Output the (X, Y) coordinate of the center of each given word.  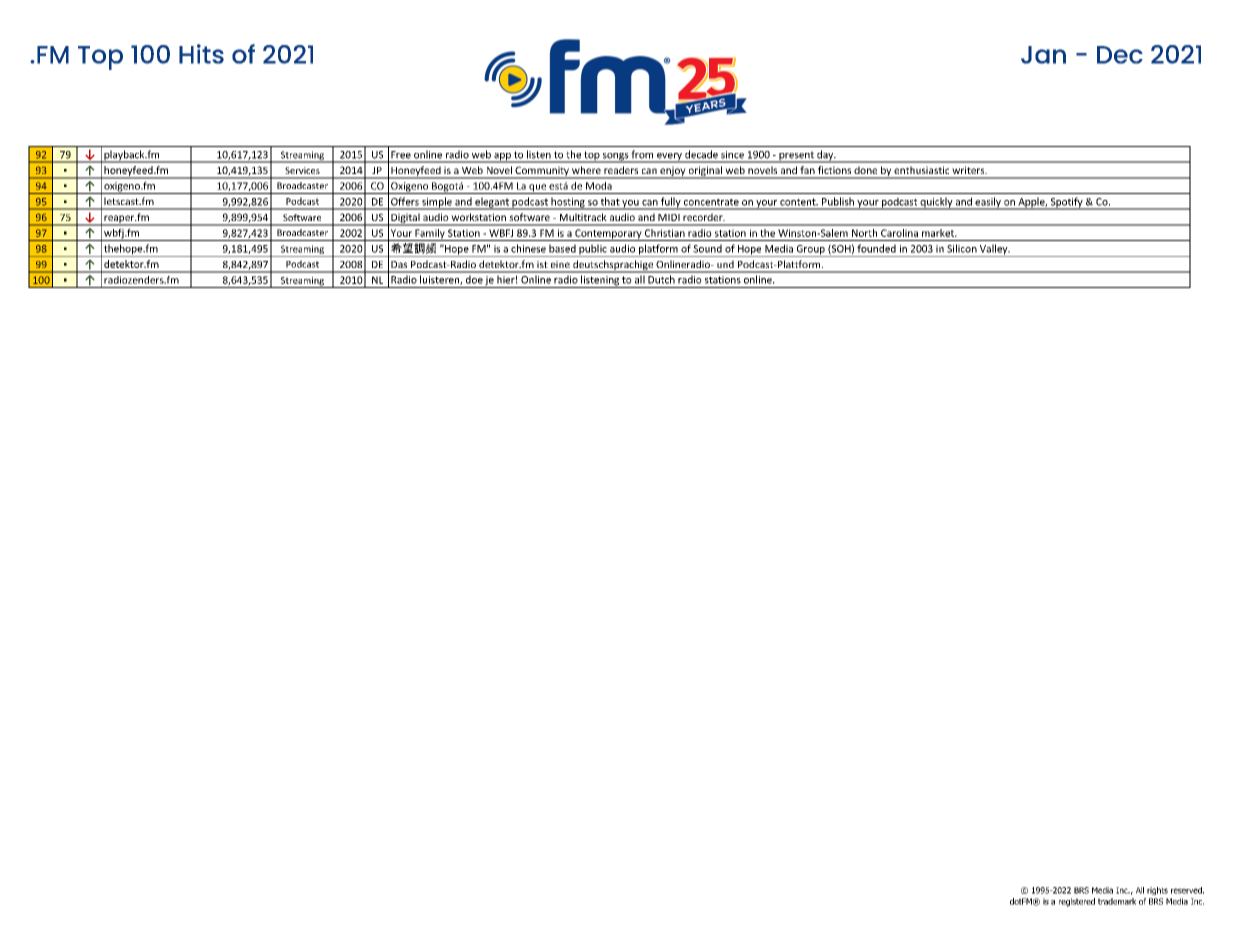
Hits (201, 54)
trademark (1117, 901)
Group (810, 251)
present (796, 157)
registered (1077, 902)
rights (1157, 891)
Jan (1043, 55)
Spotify (1067, 203)
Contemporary (608, 235)
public (593, 250)
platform (658, 250)
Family (430, 235)
